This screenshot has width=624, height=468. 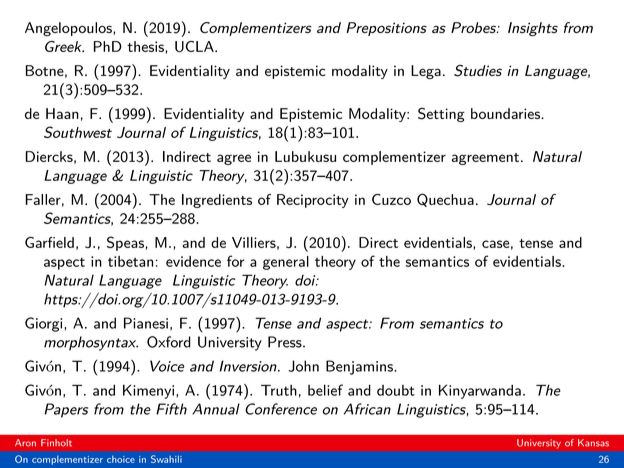 What do you see at coordinates (303, 366) in the screenshot?
I see `John` at bounding box center [303, 366].
